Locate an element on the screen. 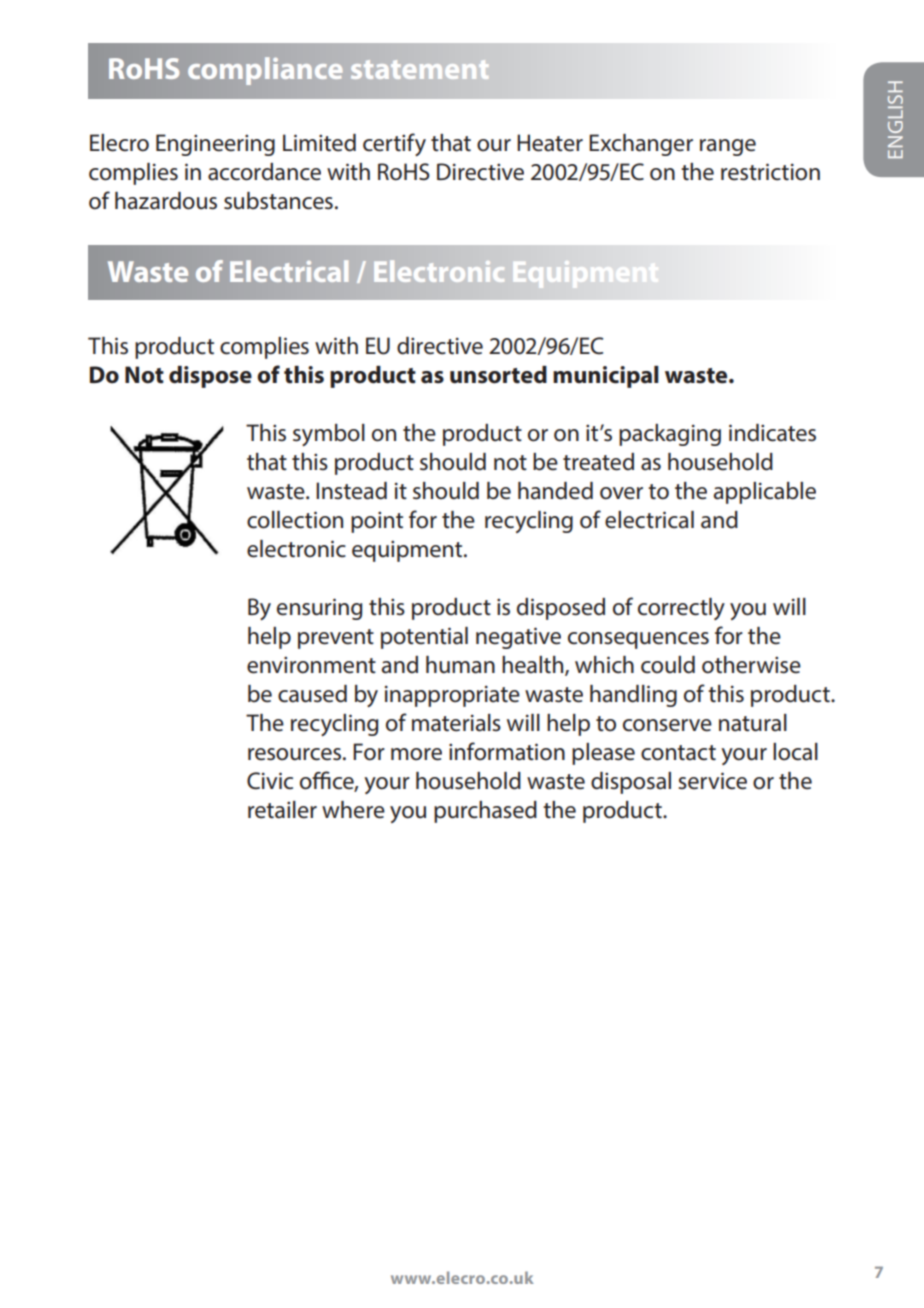 The width and height of the screenshot is (924, 1308). symbol is located at coordinates (329, 435).
